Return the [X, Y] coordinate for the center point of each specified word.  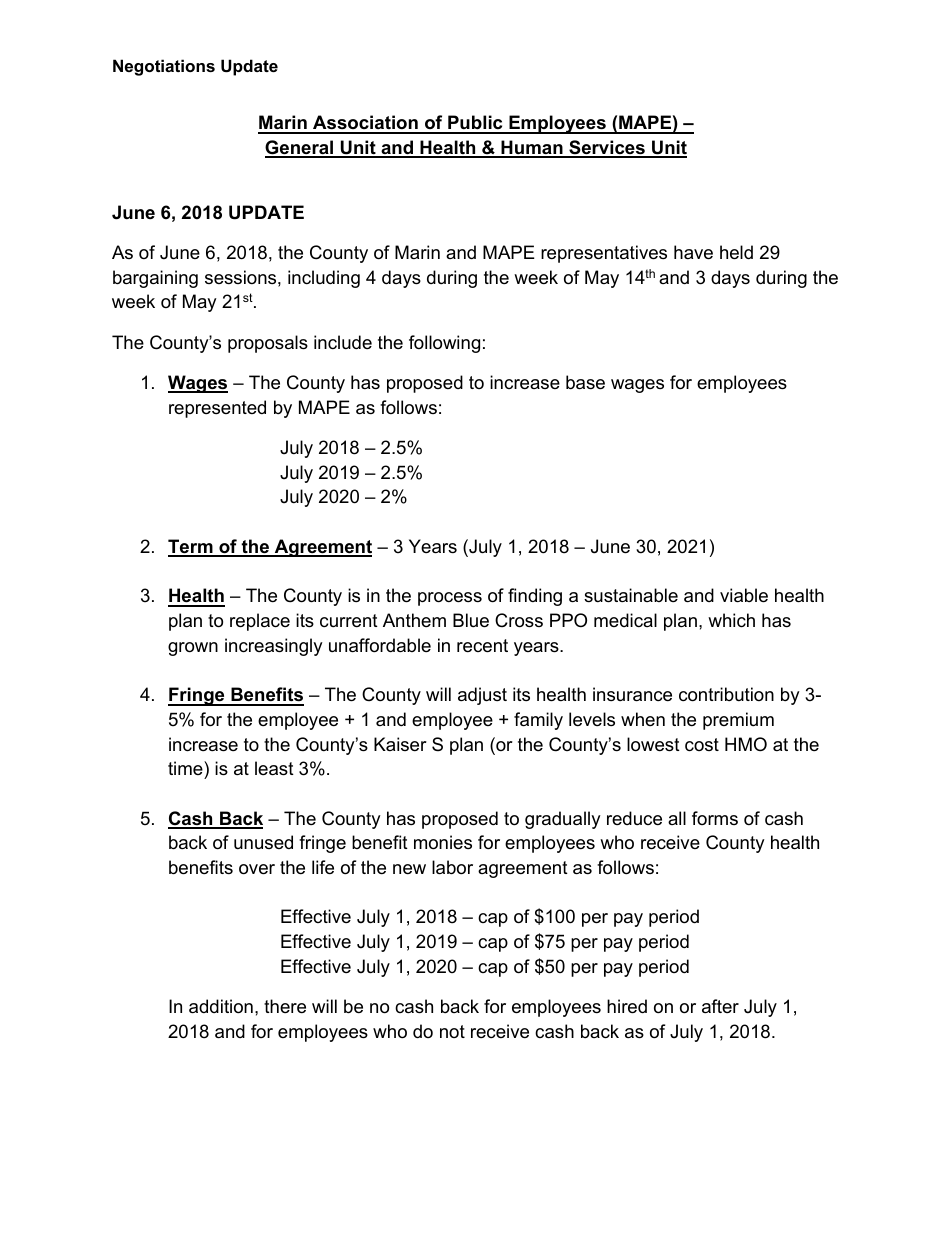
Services [607, 148]
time [186, 768]
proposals [268, 344]
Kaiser [400, 744]
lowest [653, 744]
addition [221, 1006]
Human [532, 148]
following [444, 344]
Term [191, 547]
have [693, 252]
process [450, 599]
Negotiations [164, 67]
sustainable [631, 595]
